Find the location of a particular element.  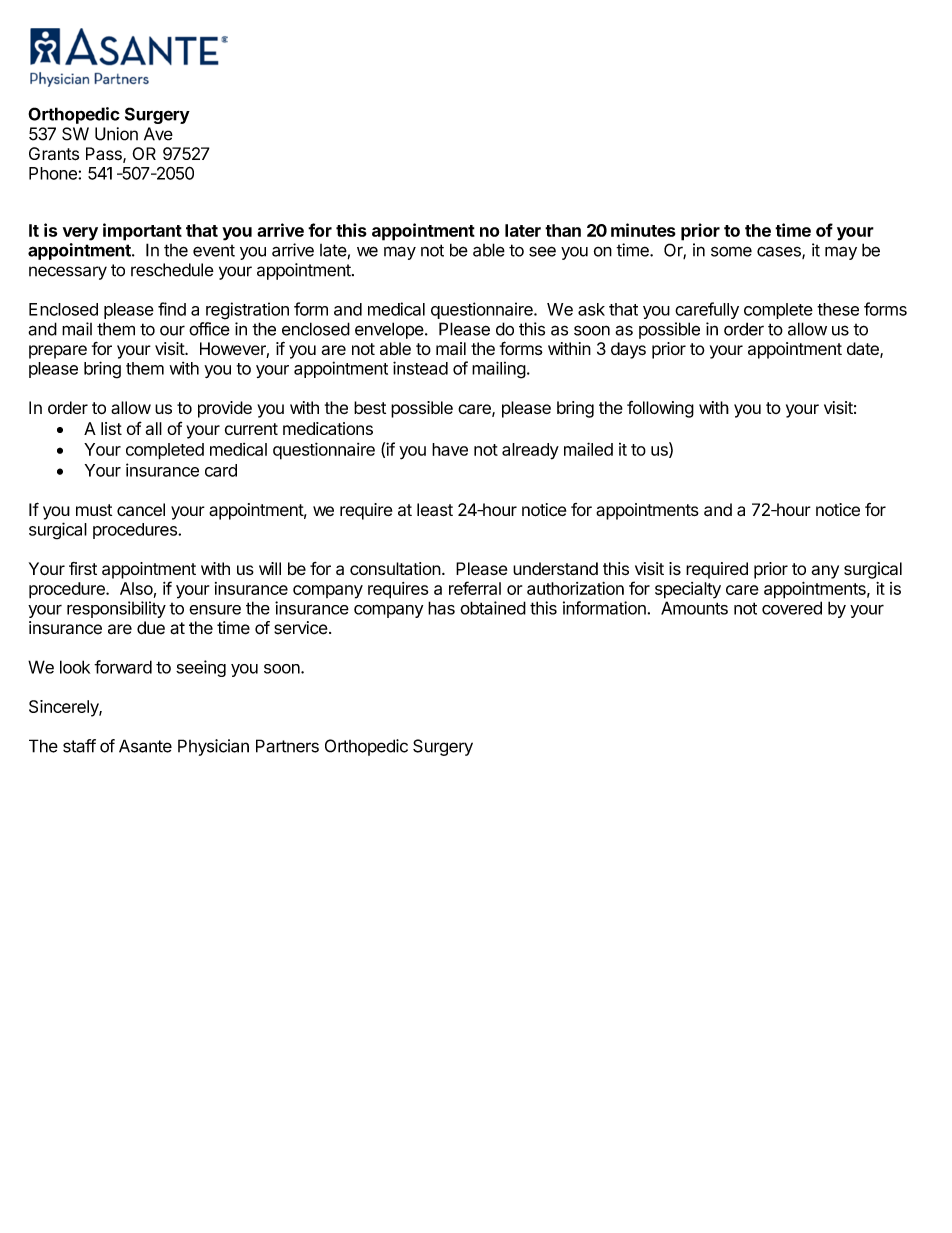

Partners is located at coordinates (287, 746).
